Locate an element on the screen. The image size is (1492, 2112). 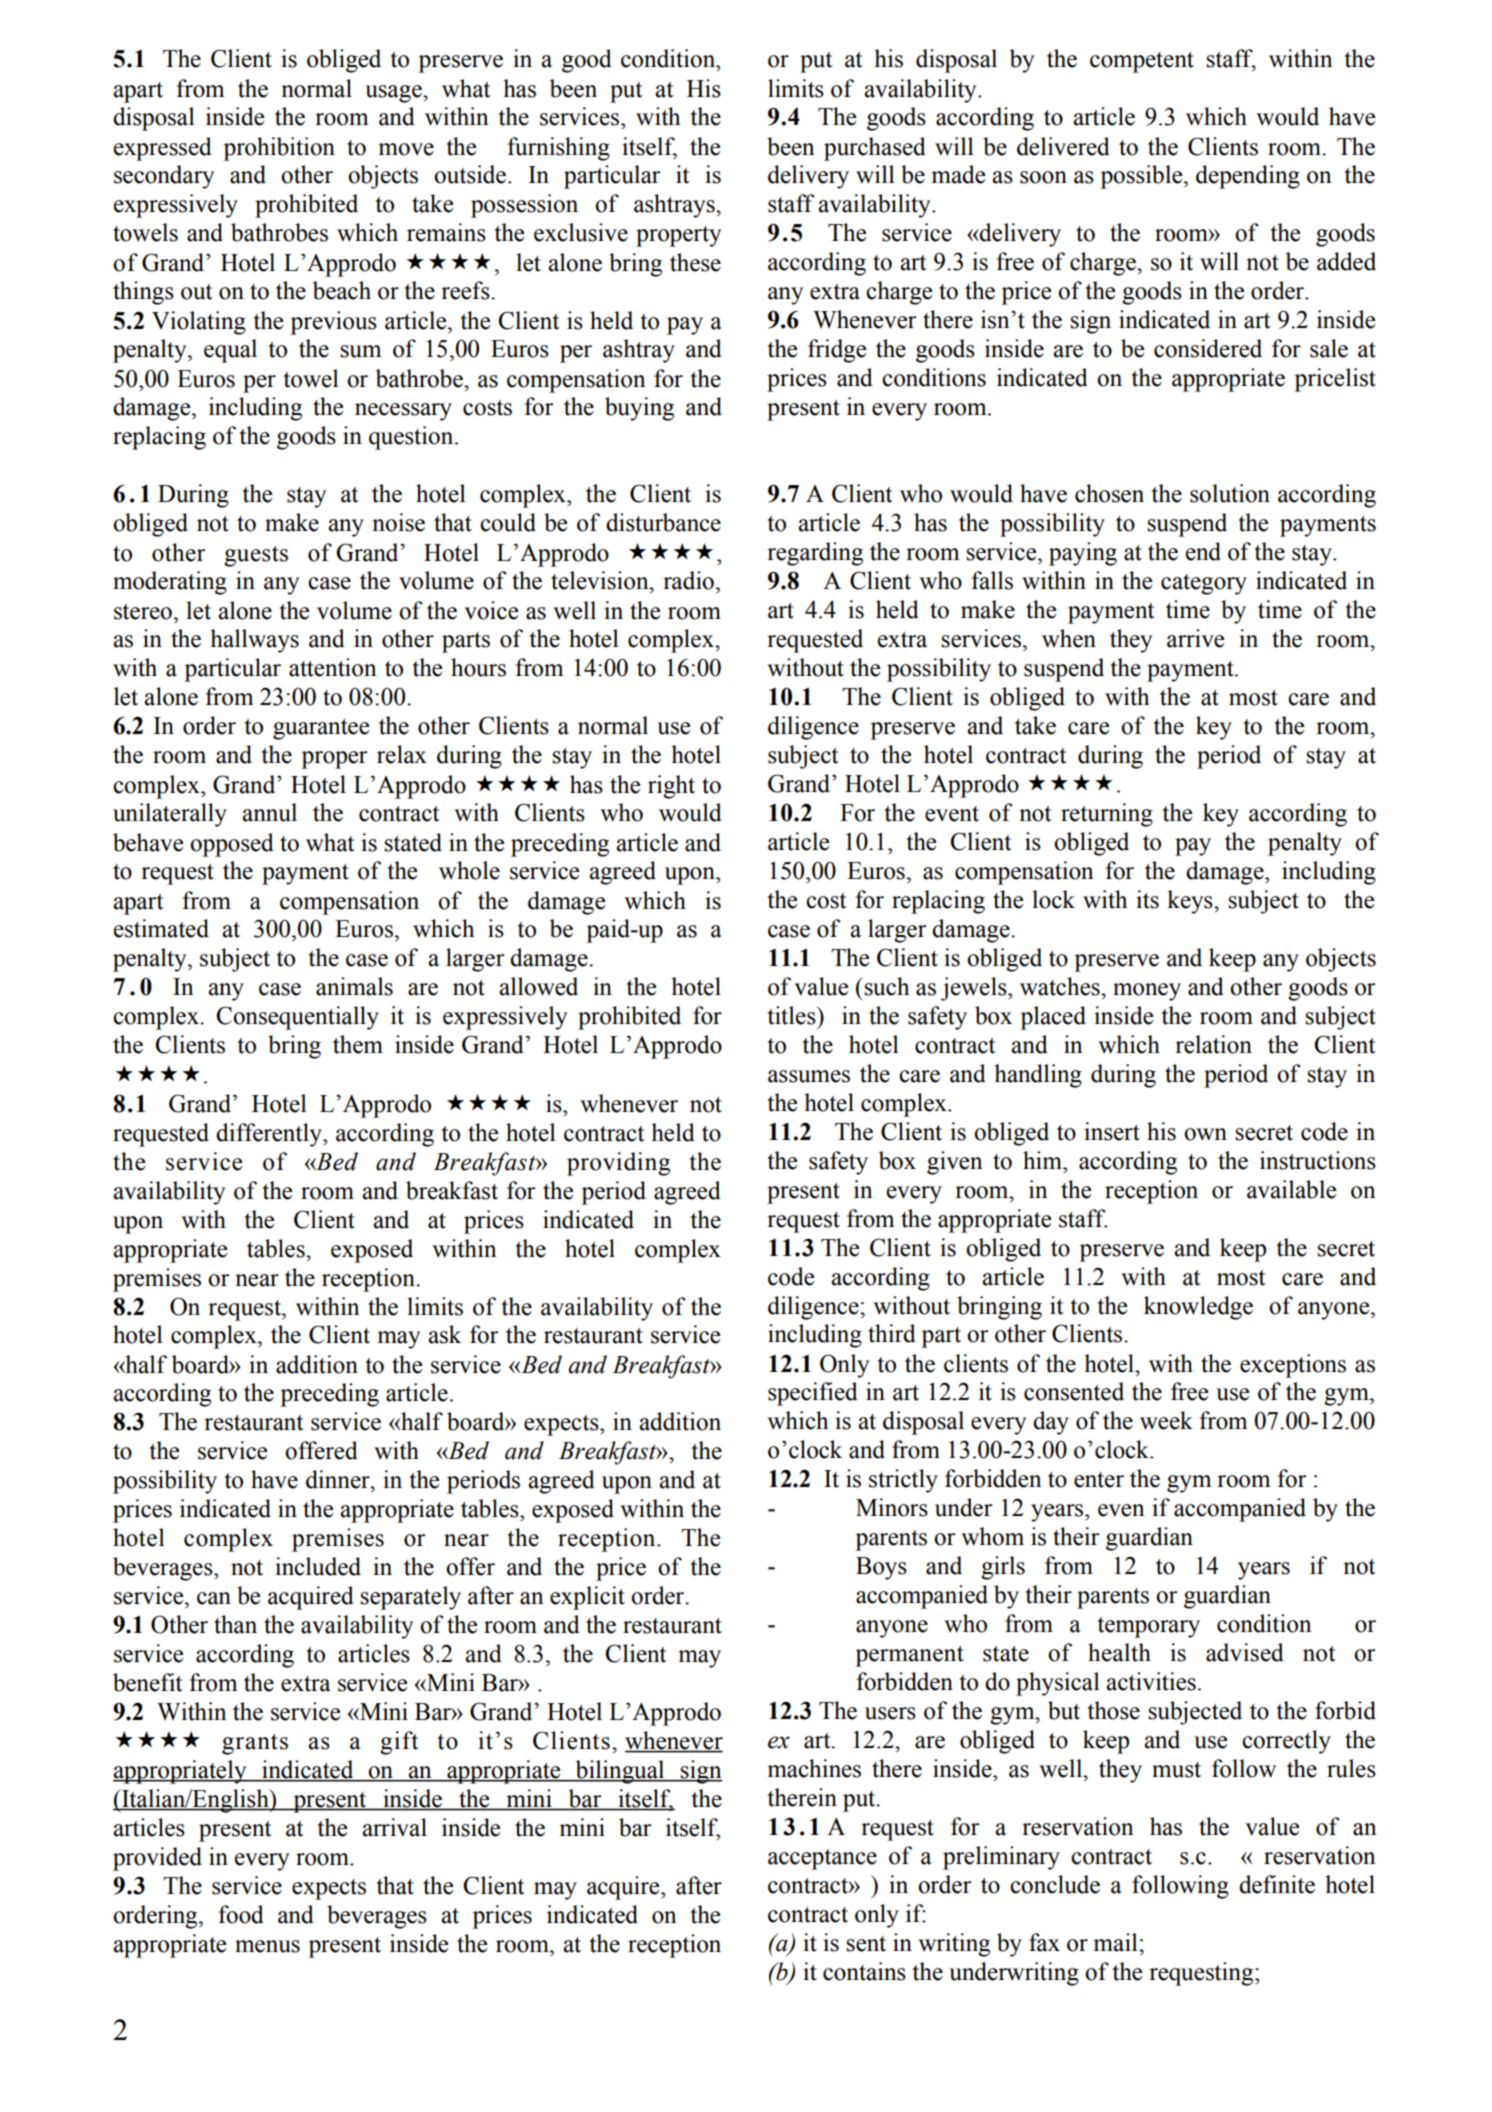
specified is located at coordinates (813, 1394).
